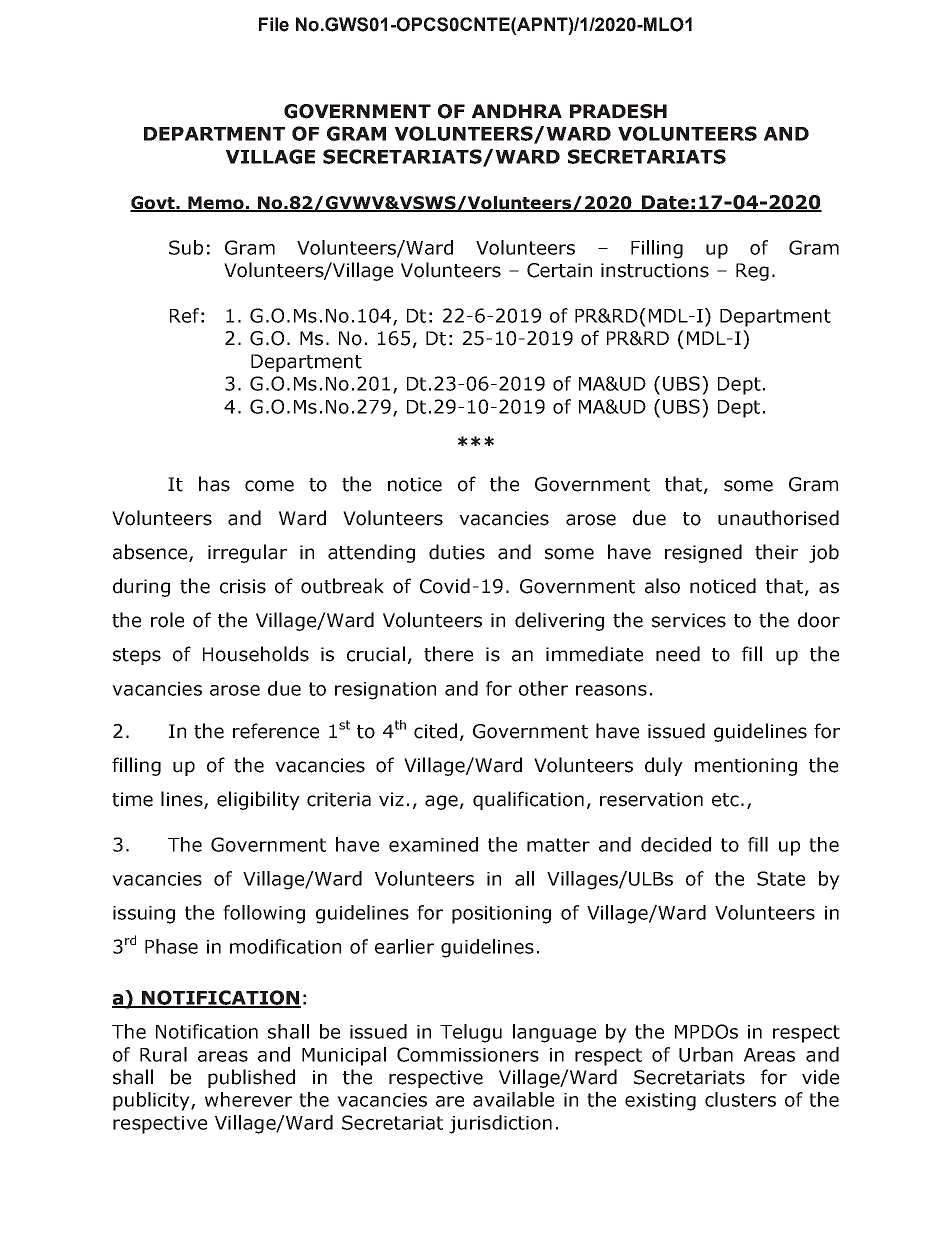 The height and width of the page is (1233, 952). What do you see at coordinates (618, 111) in the page?
I see `PRADESH` at bounding box center [618, 111].
